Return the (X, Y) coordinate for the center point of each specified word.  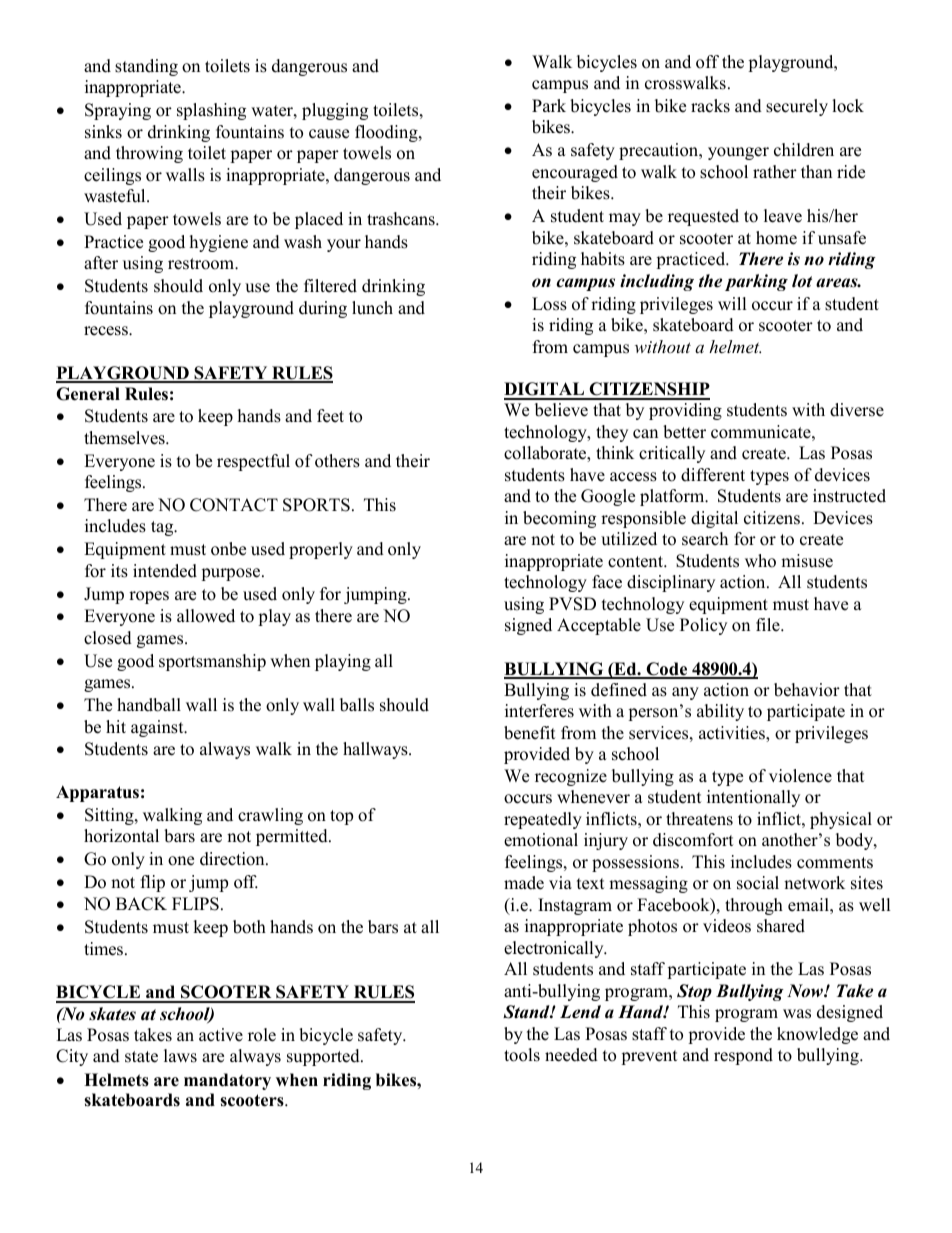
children (804, 150)
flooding (387, 133)
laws (180, 1056)
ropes (149, 597)
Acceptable (599, 626)
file (769, 625)
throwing (149, 154)
